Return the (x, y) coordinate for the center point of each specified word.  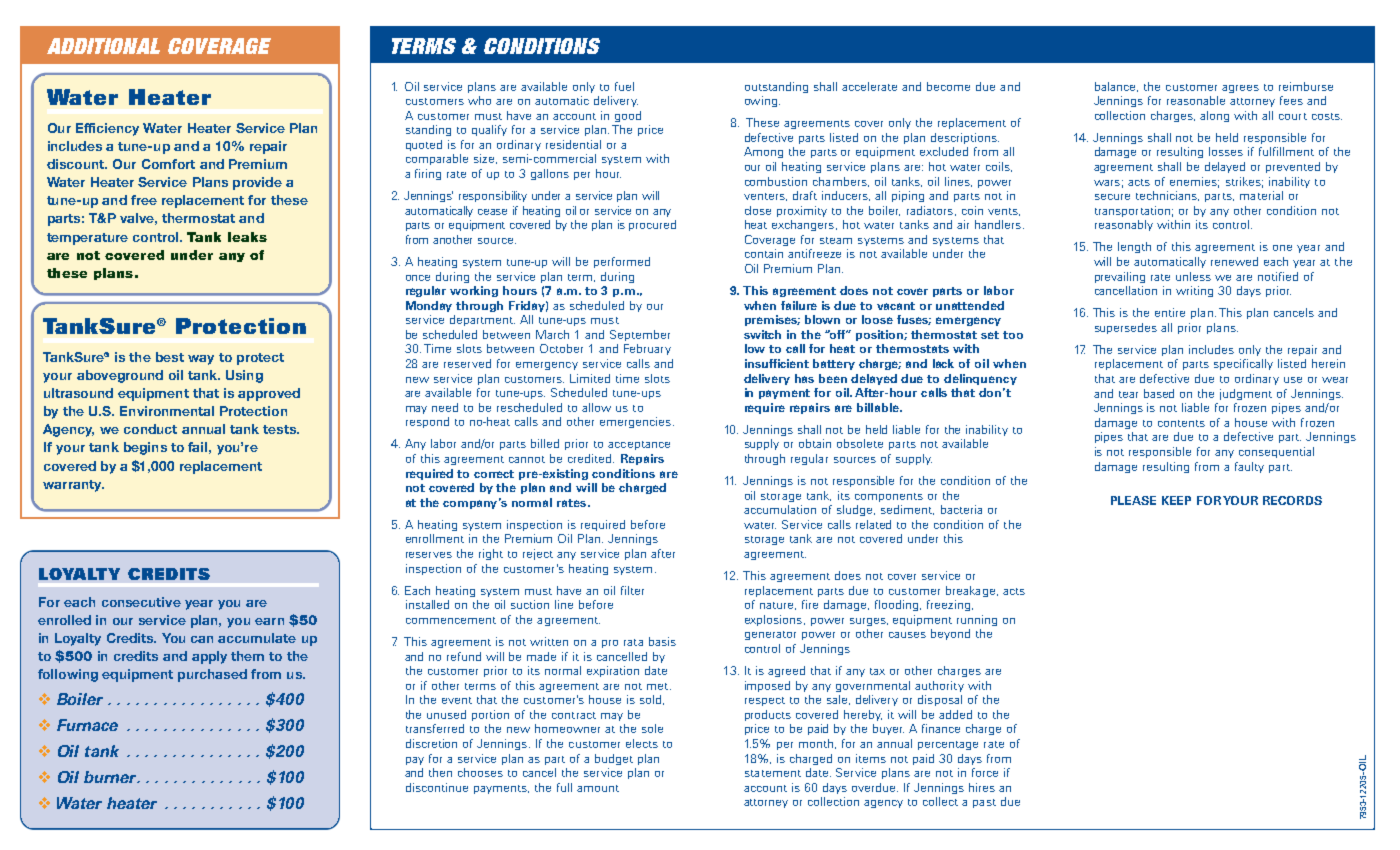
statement (773, 773)
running (977, 620)
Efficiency (107, 129)
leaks (247, 237)
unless (1193, 276)
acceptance (639, 445)
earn (269, 621)
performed (622, 262)
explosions (773, 620)
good (628, 116)
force (985, 772)
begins (145, 448)
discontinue (437, 787)
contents (1181, 423)
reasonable (1196, 100)
